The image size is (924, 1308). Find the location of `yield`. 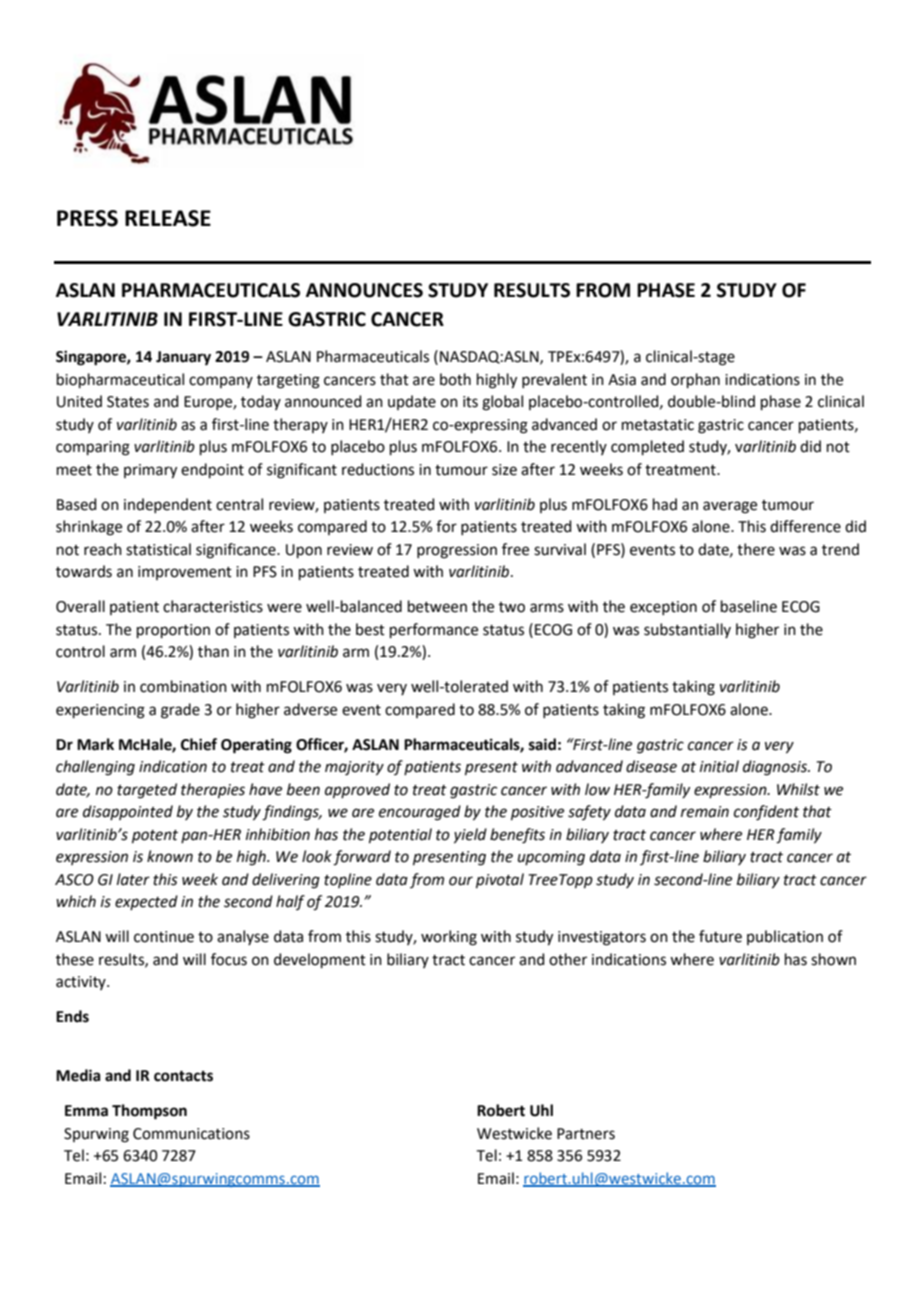

yield is located at coordinates (470, 836).
